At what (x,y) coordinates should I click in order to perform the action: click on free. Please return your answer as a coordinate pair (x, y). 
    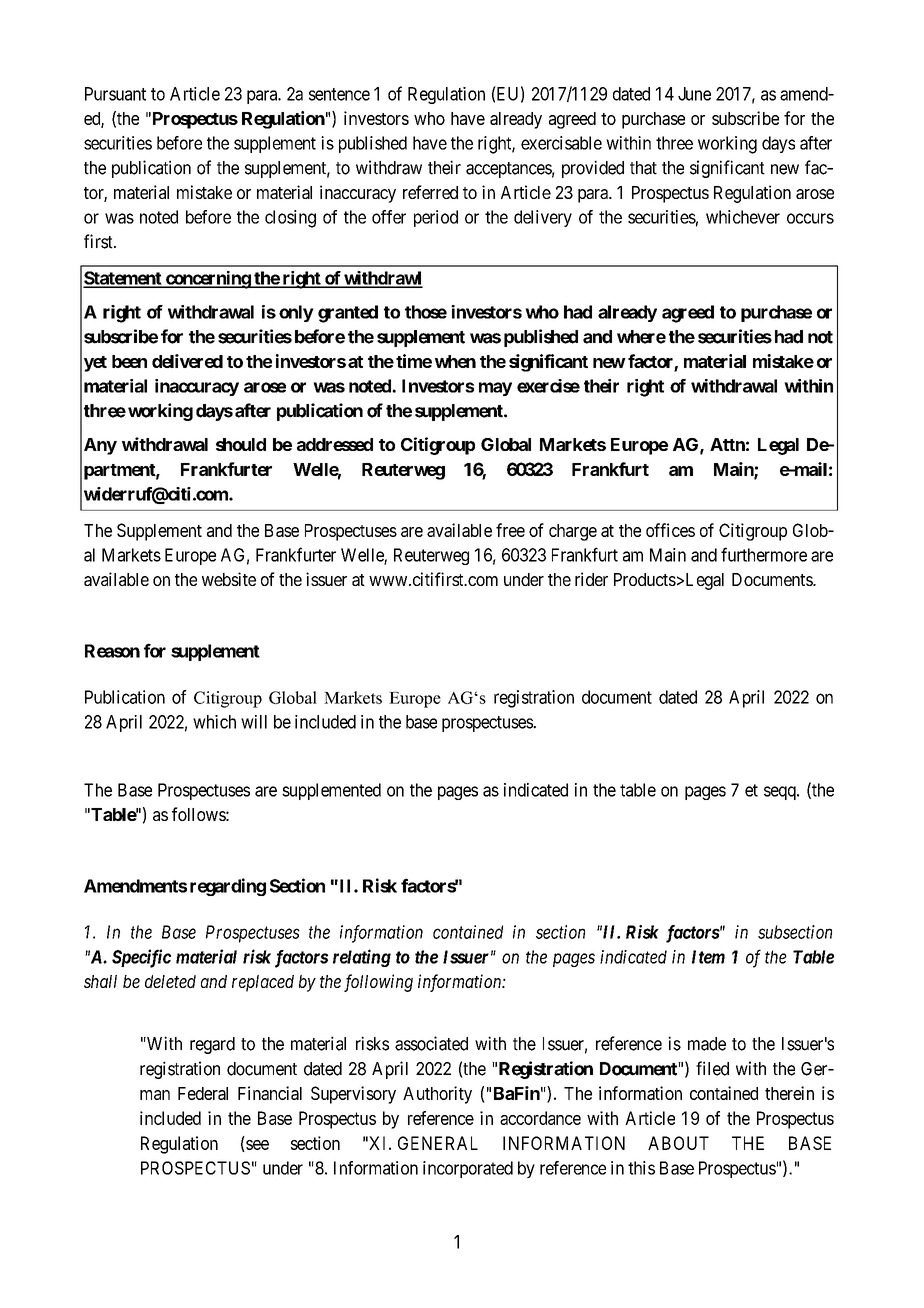
    Looking at the image, I should click on (510, 530).
